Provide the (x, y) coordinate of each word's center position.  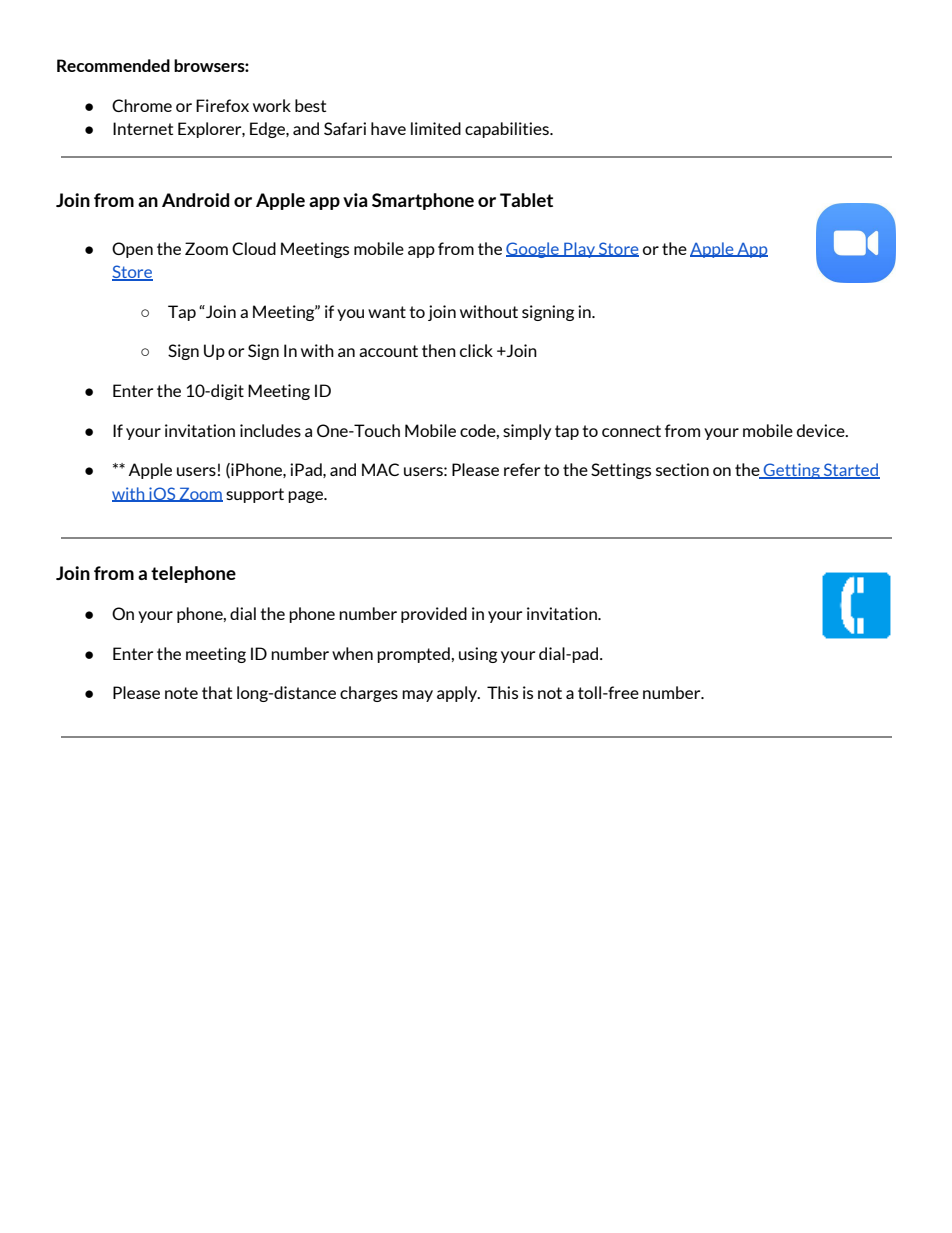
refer (522, 469)
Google (533, 250)
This (502, 692)
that (217, 692)
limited (436, 128)
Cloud (254, 248)
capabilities (508, 130)
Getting (792, 471)
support (255, 495)
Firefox (222, 105)
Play (579, 250)
